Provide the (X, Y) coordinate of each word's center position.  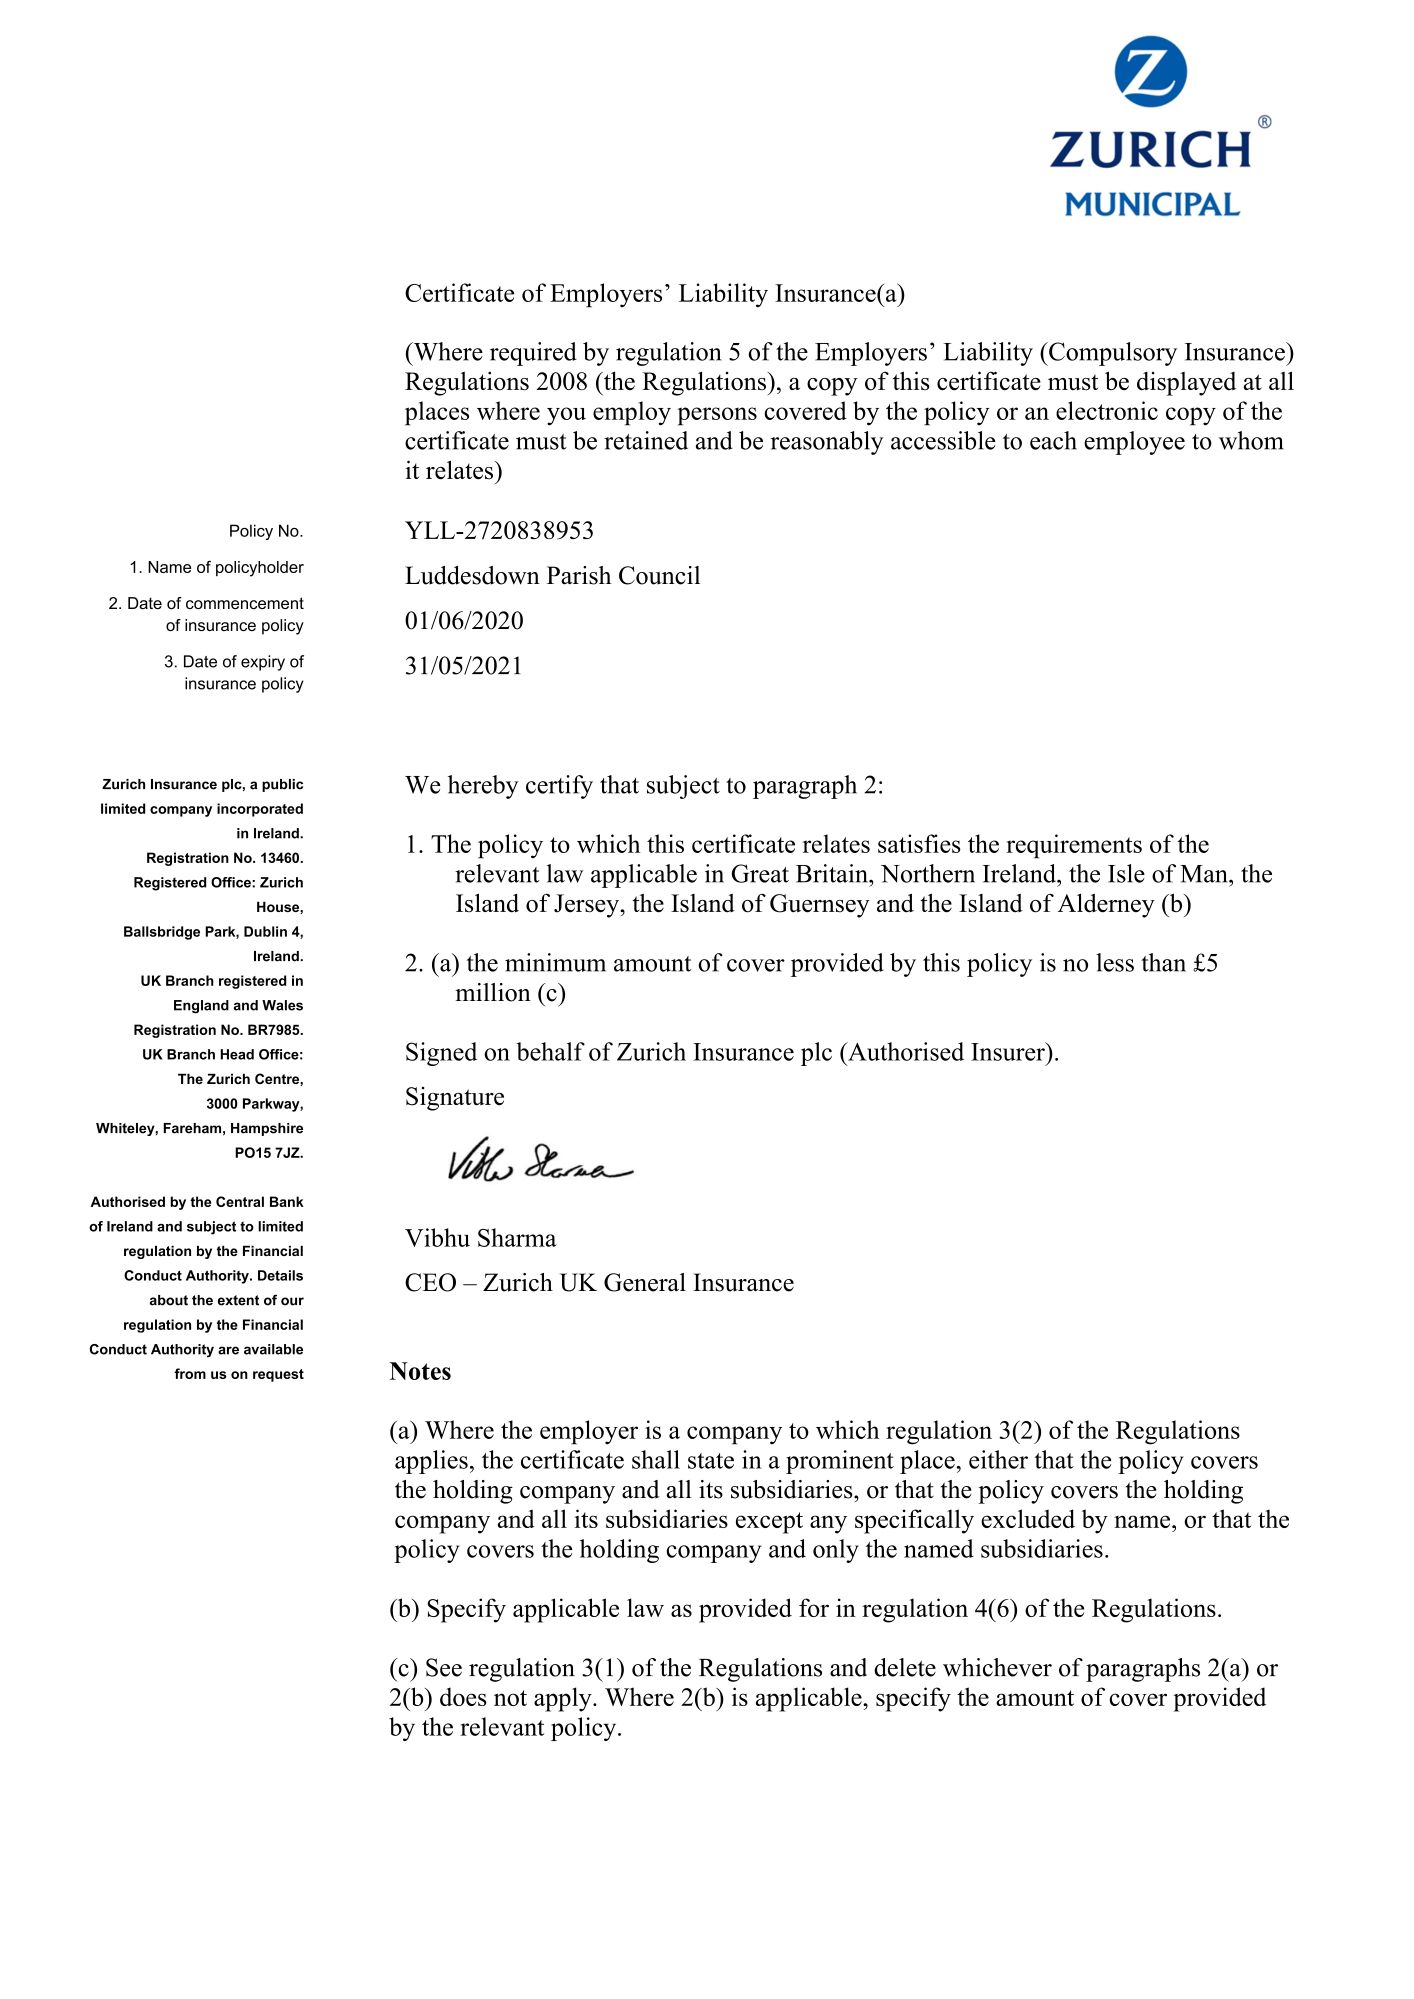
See (444, 1667)
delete (905, 1667)
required (533, 354)
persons (717, 416)
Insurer (1009, 1051)
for (814, 1607)
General (645, 1282)
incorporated (260, 810)
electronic (1107, 410)
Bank (287, 1201)
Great (760, 873)
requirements (1074, 846)
